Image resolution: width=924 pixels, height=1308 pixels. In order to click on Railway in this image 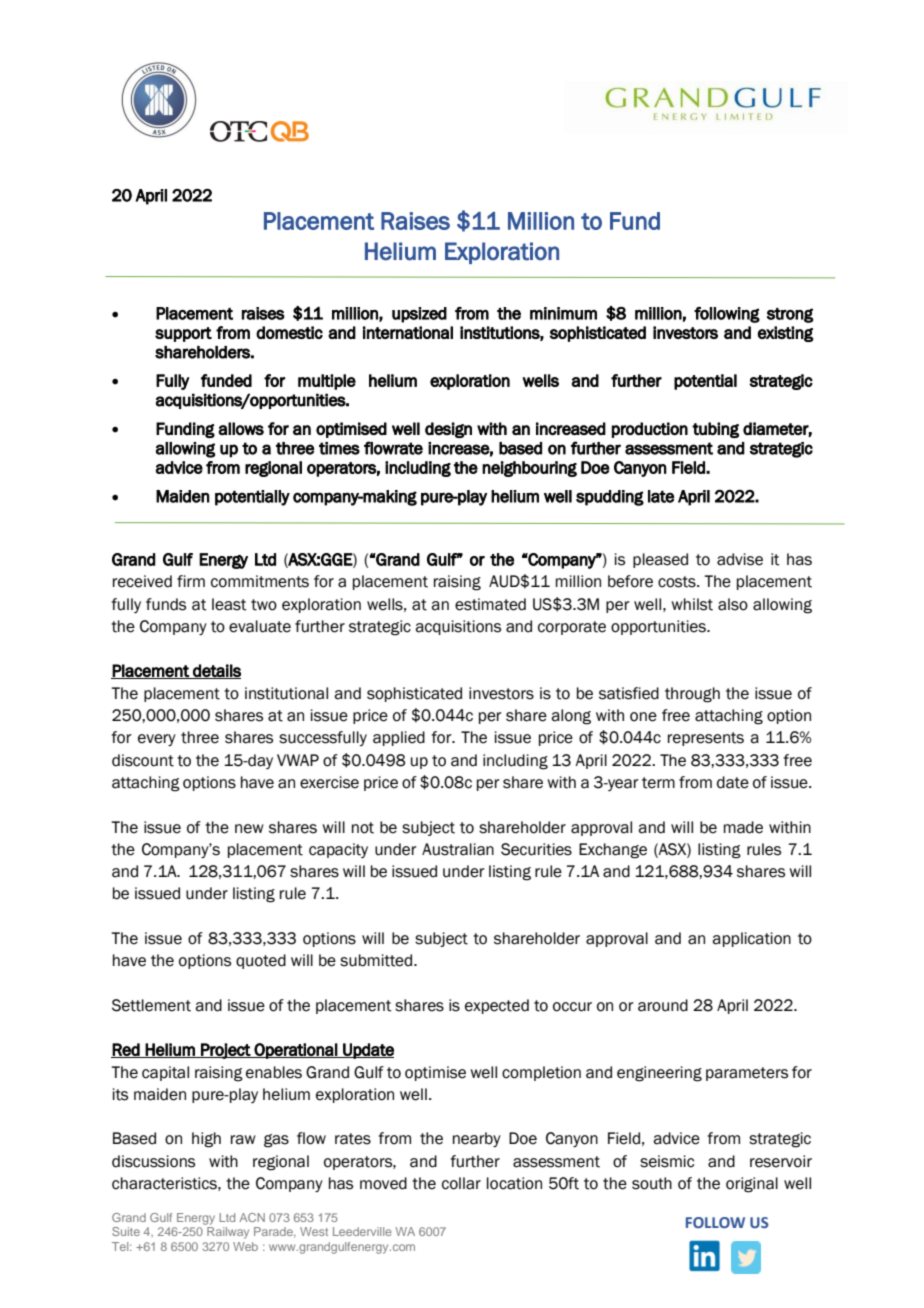, I will do `click(228, 1233)`.
